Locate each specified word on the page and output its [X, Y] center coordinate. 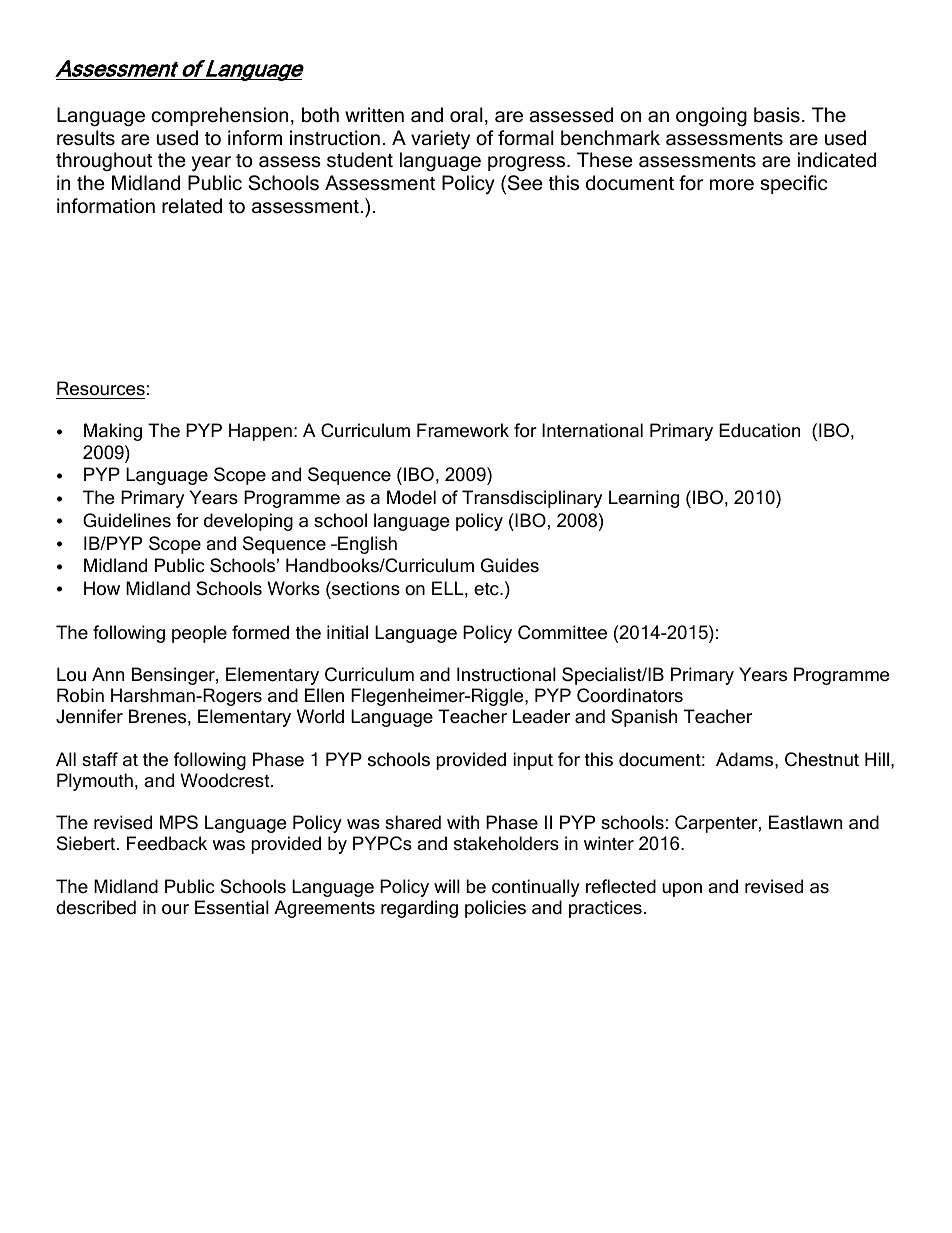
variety [440, 140]
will [447, 886]
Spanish [644, 718]
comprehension [219, 116]
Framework [463, 430]
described [96, 907]
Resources [101, 388]
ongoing [711, 117]
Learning [644, 499]
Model [411, 497]
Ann [108, 674]
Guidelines [127, 520]
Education [759, 430]
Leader [541, 716]
